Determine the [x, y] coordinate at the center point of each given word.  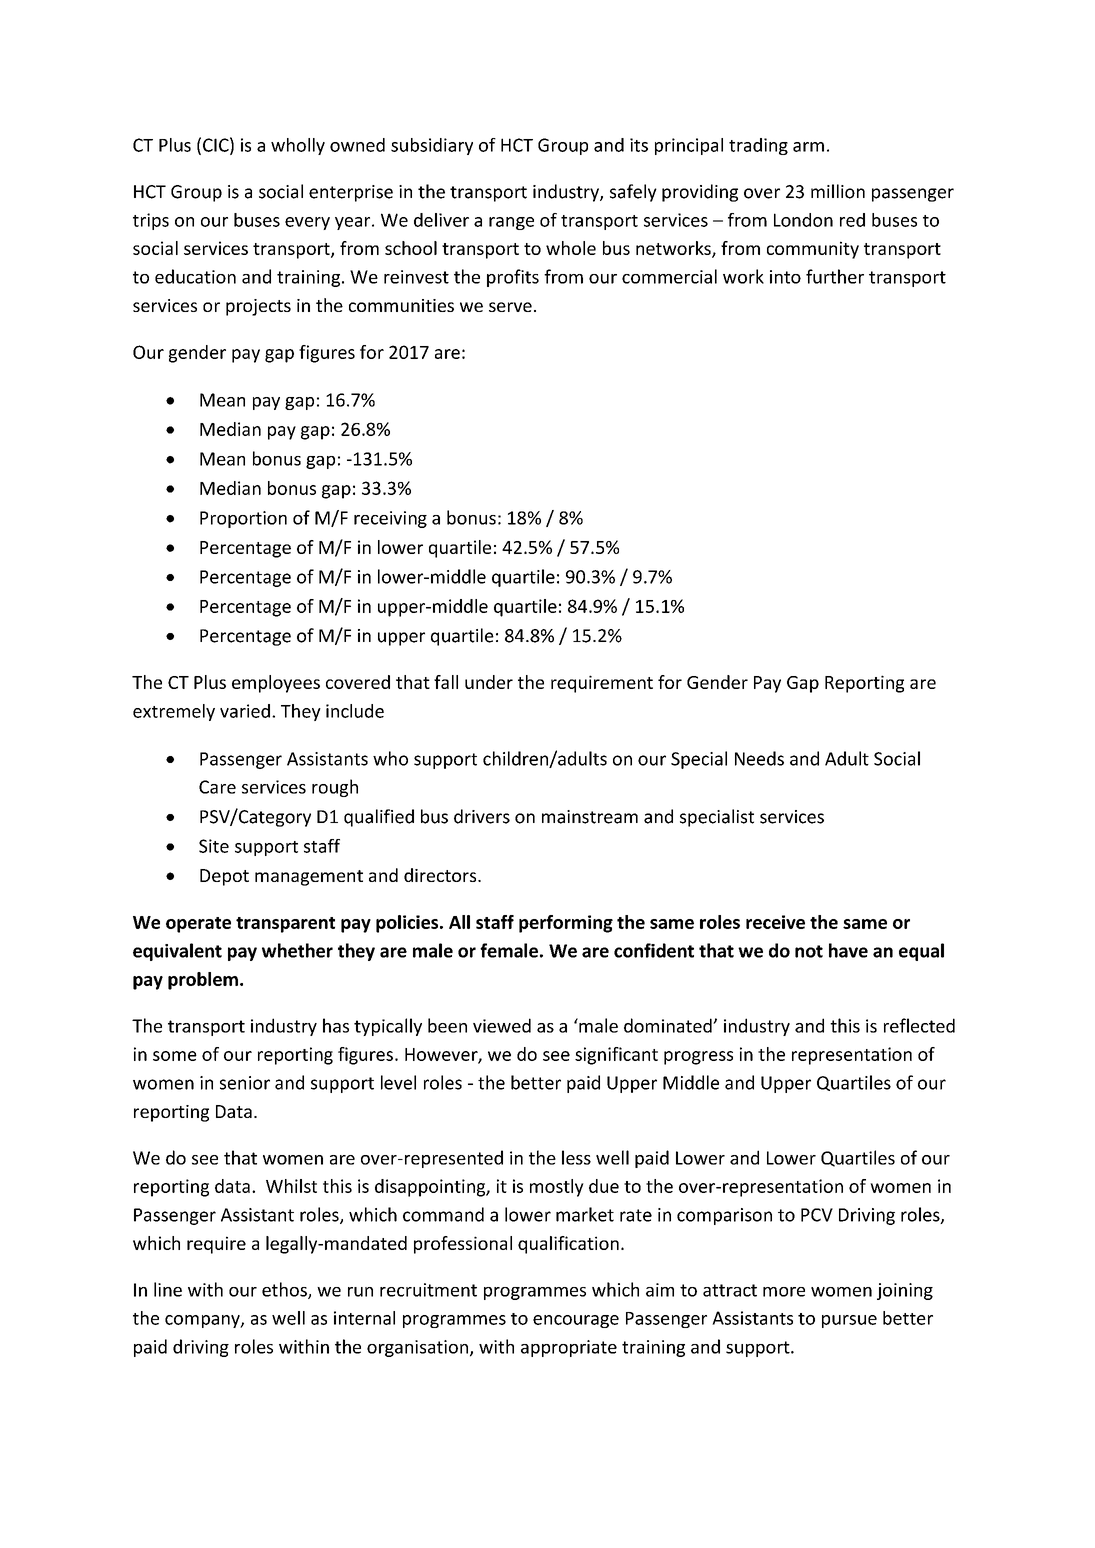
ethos [285, 1290]
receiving [390, 519]
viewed [502, 1025]
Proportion [243, 519]
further [835, 276]
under [489, 682]
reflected [919, 1025]
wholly [298, 146]
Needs [759, 758]
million [838, 191]
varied [245, 711]
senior [245, 1083]
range [511, 223]
